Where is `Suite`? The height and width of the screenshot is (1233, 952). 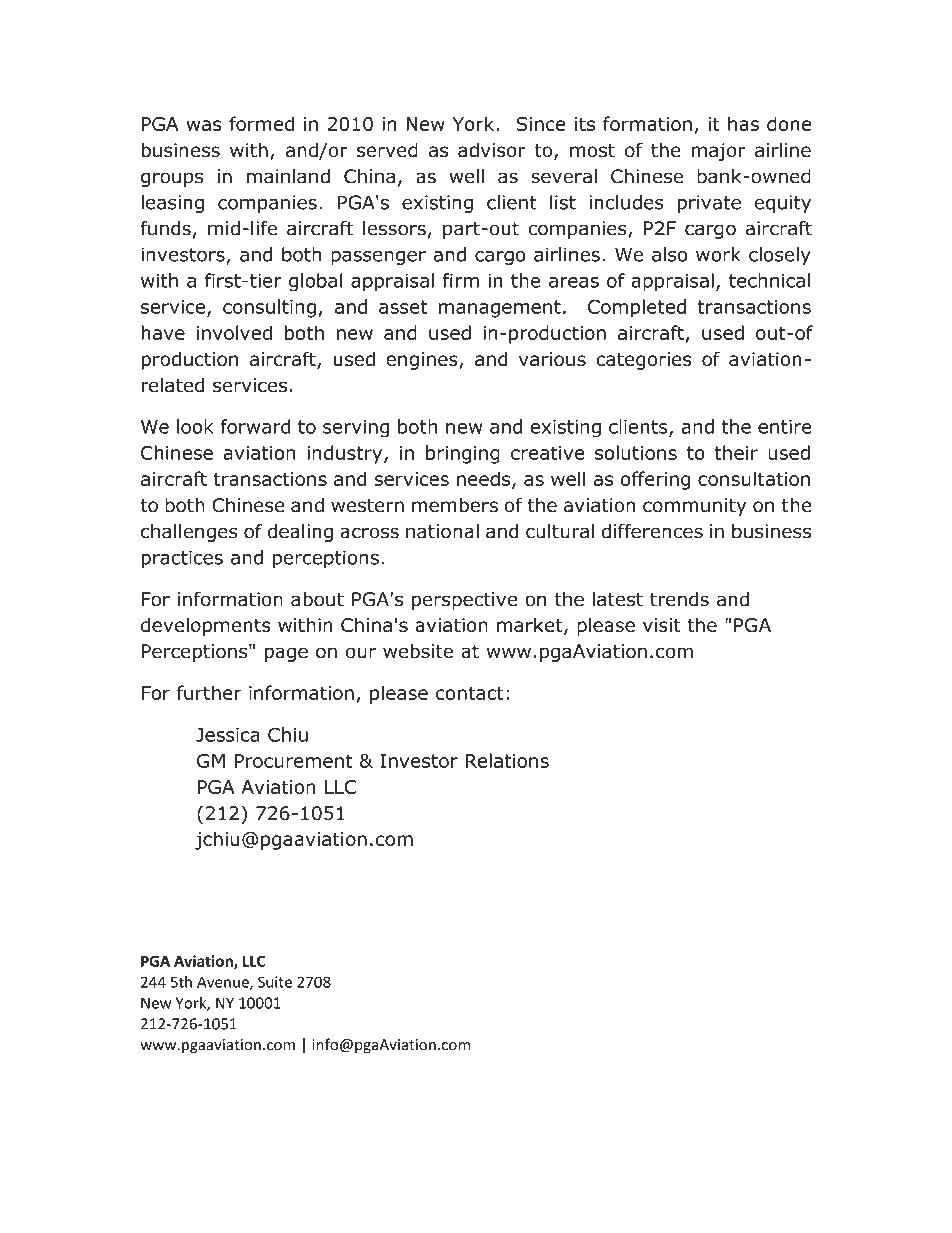
Suite is located at coordinates (275, 982).
